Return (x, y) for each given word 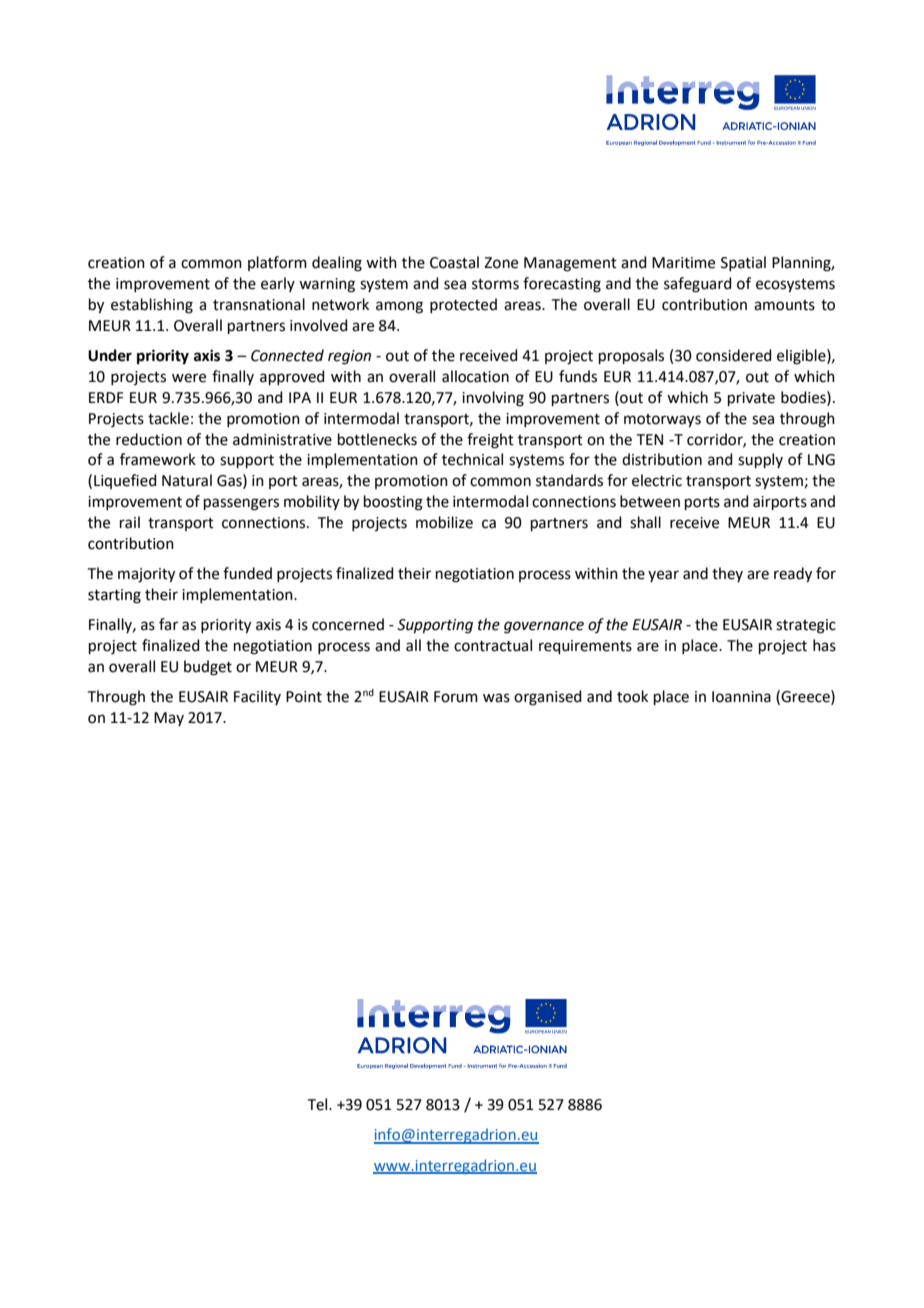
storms (495, 284)
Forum (456, 697)
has (824, 645)
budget (208, 668)
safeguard (698, 285)
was (496, 698)
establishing (152, 306)
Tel (319, 1104)
